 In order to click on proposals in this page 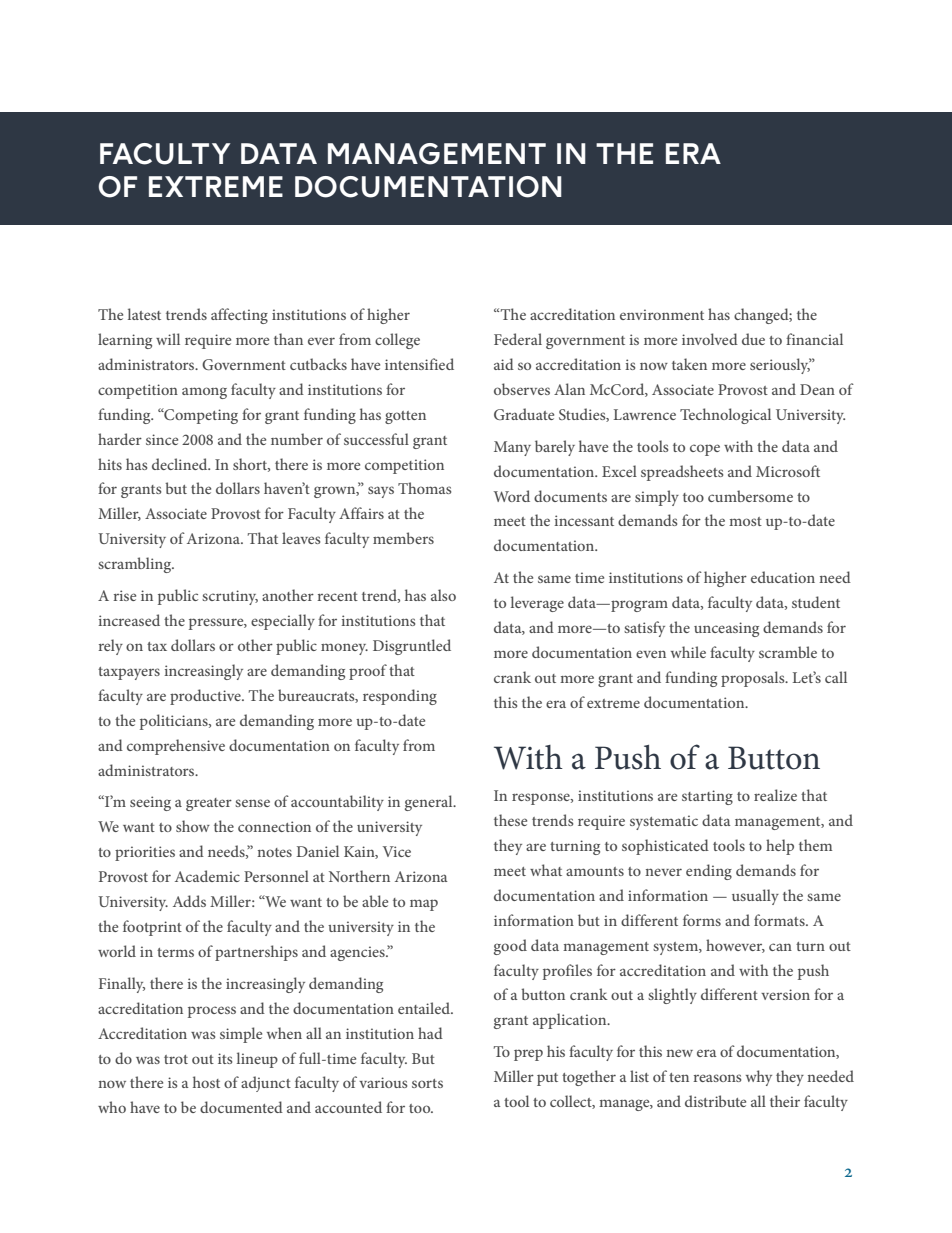, I will do `click(754, 679)`.
